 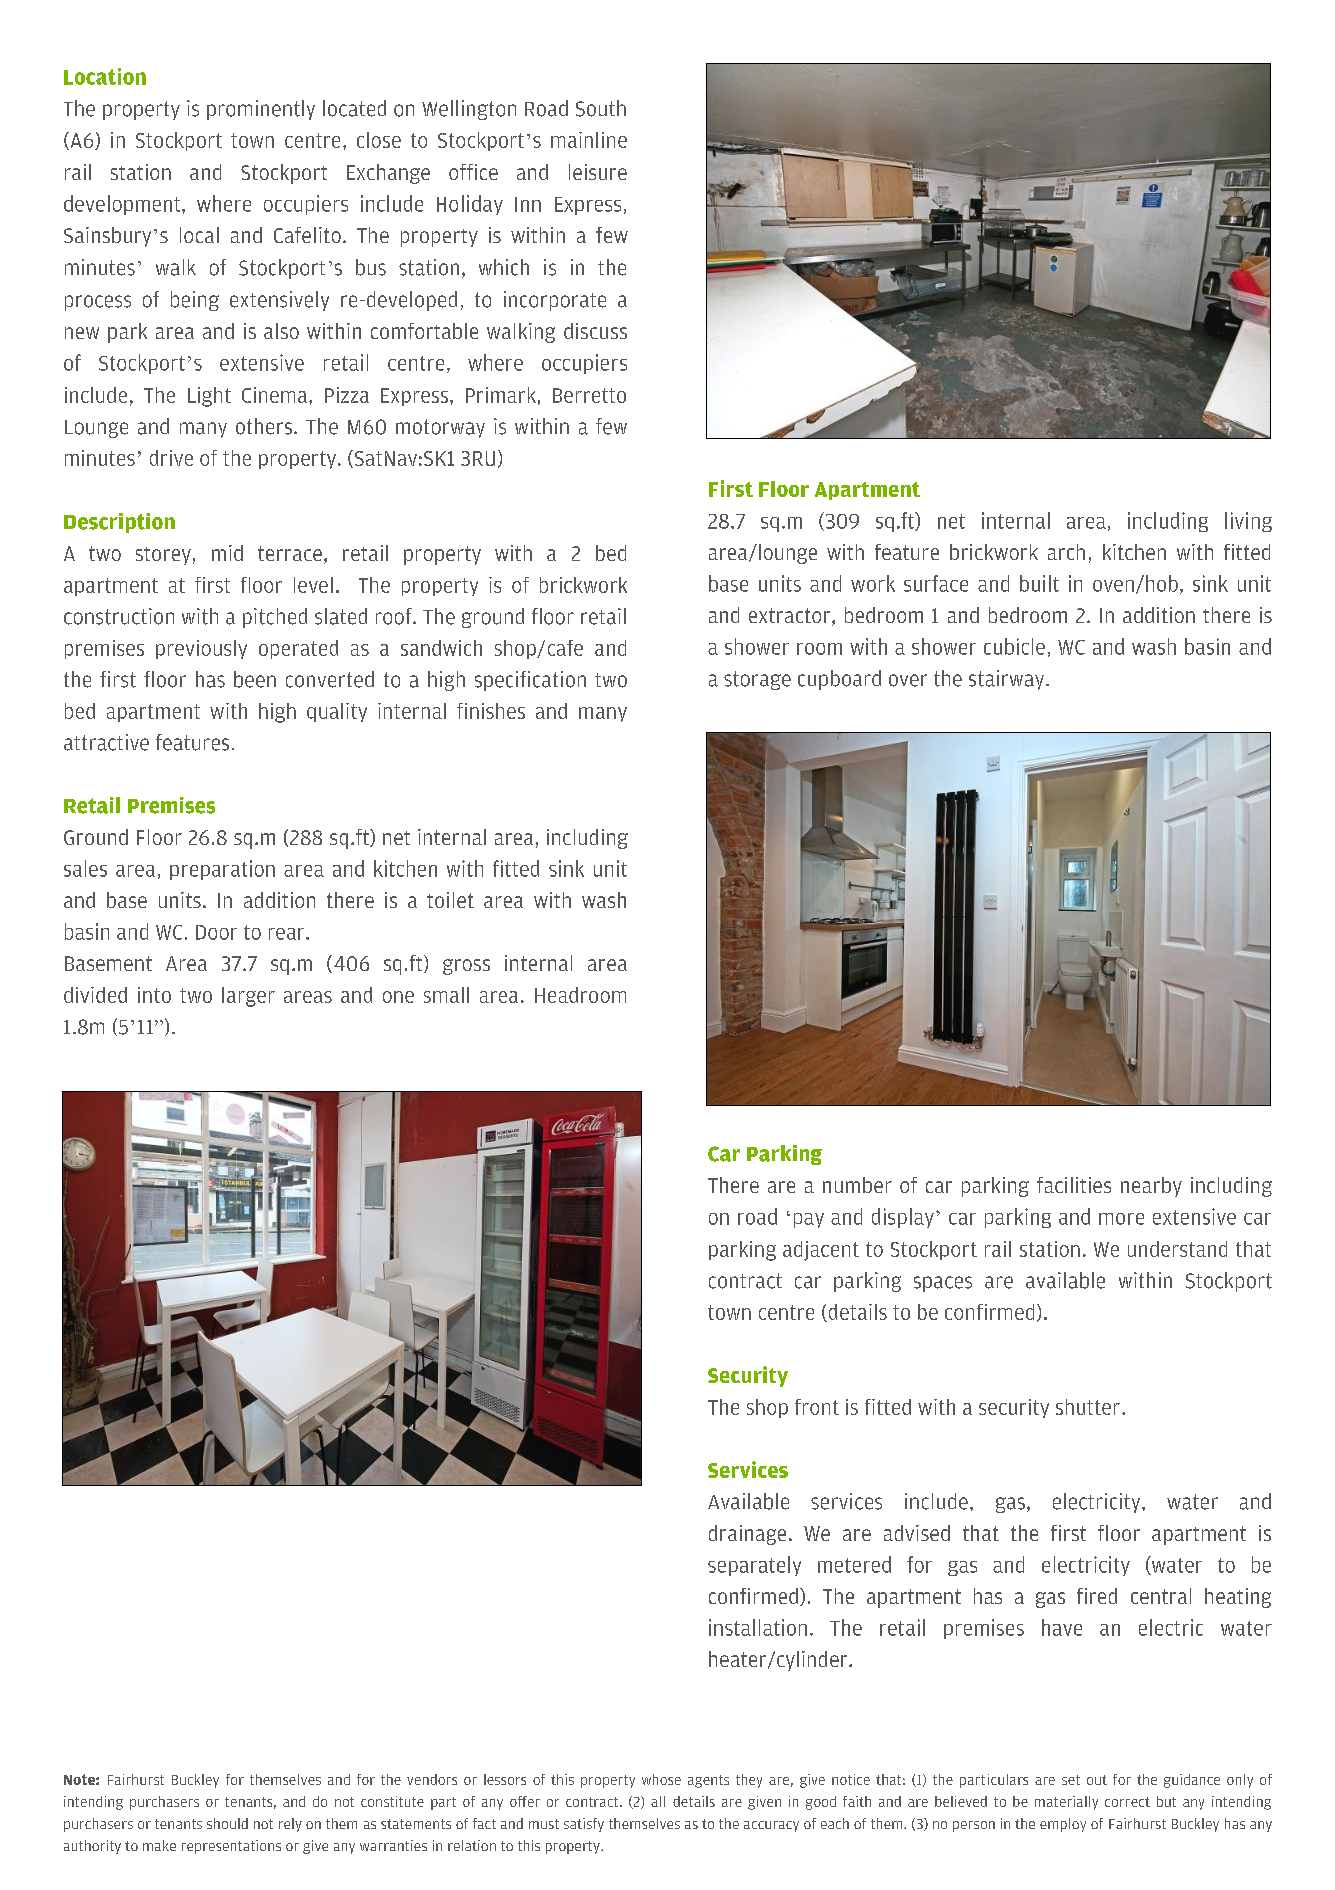 I want to click on South, so click(x=601, y=108).
